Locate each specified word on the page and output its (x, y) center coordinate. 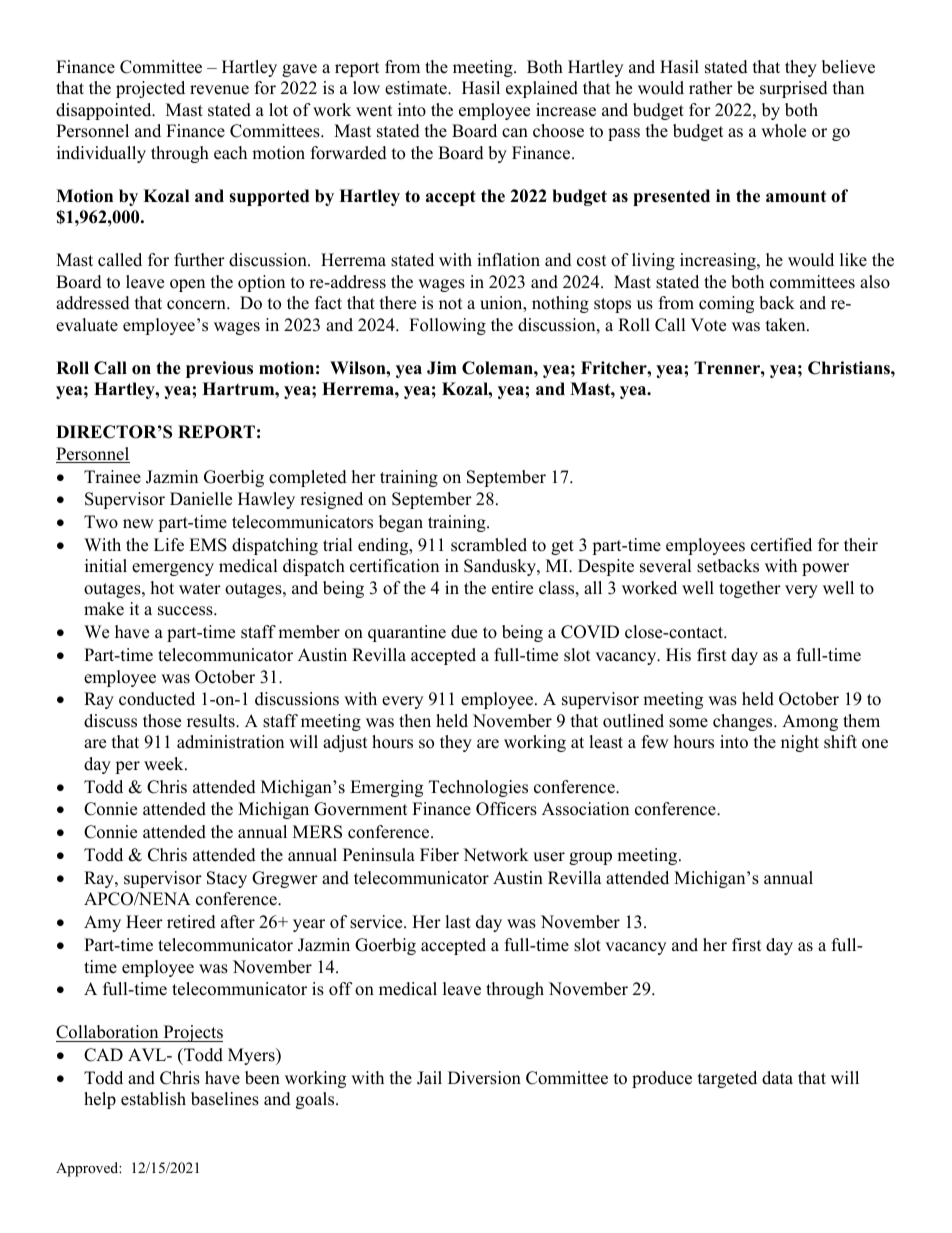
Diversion (484, 1078)
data (777, 1078)
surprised (794, 89)
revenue (219, 90)
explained (542, 89)
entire (512, 588)
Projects (192, 1033)
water (200, 589)
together (750, 589)
